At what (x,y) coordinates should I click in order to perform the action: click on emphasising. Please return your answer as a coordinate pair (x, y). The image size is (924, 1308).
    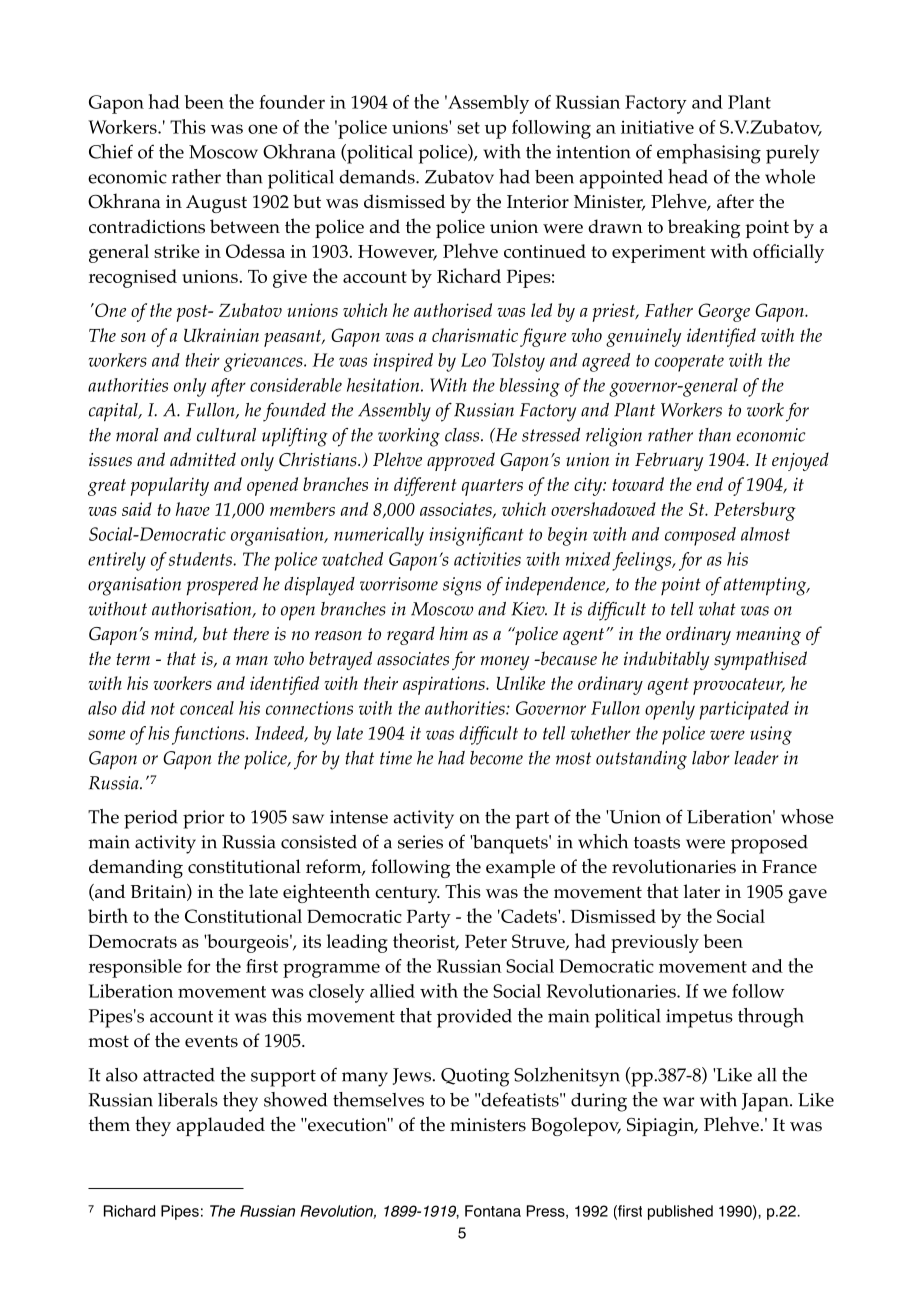
    Looking at the image, I should click on (709, 154).
